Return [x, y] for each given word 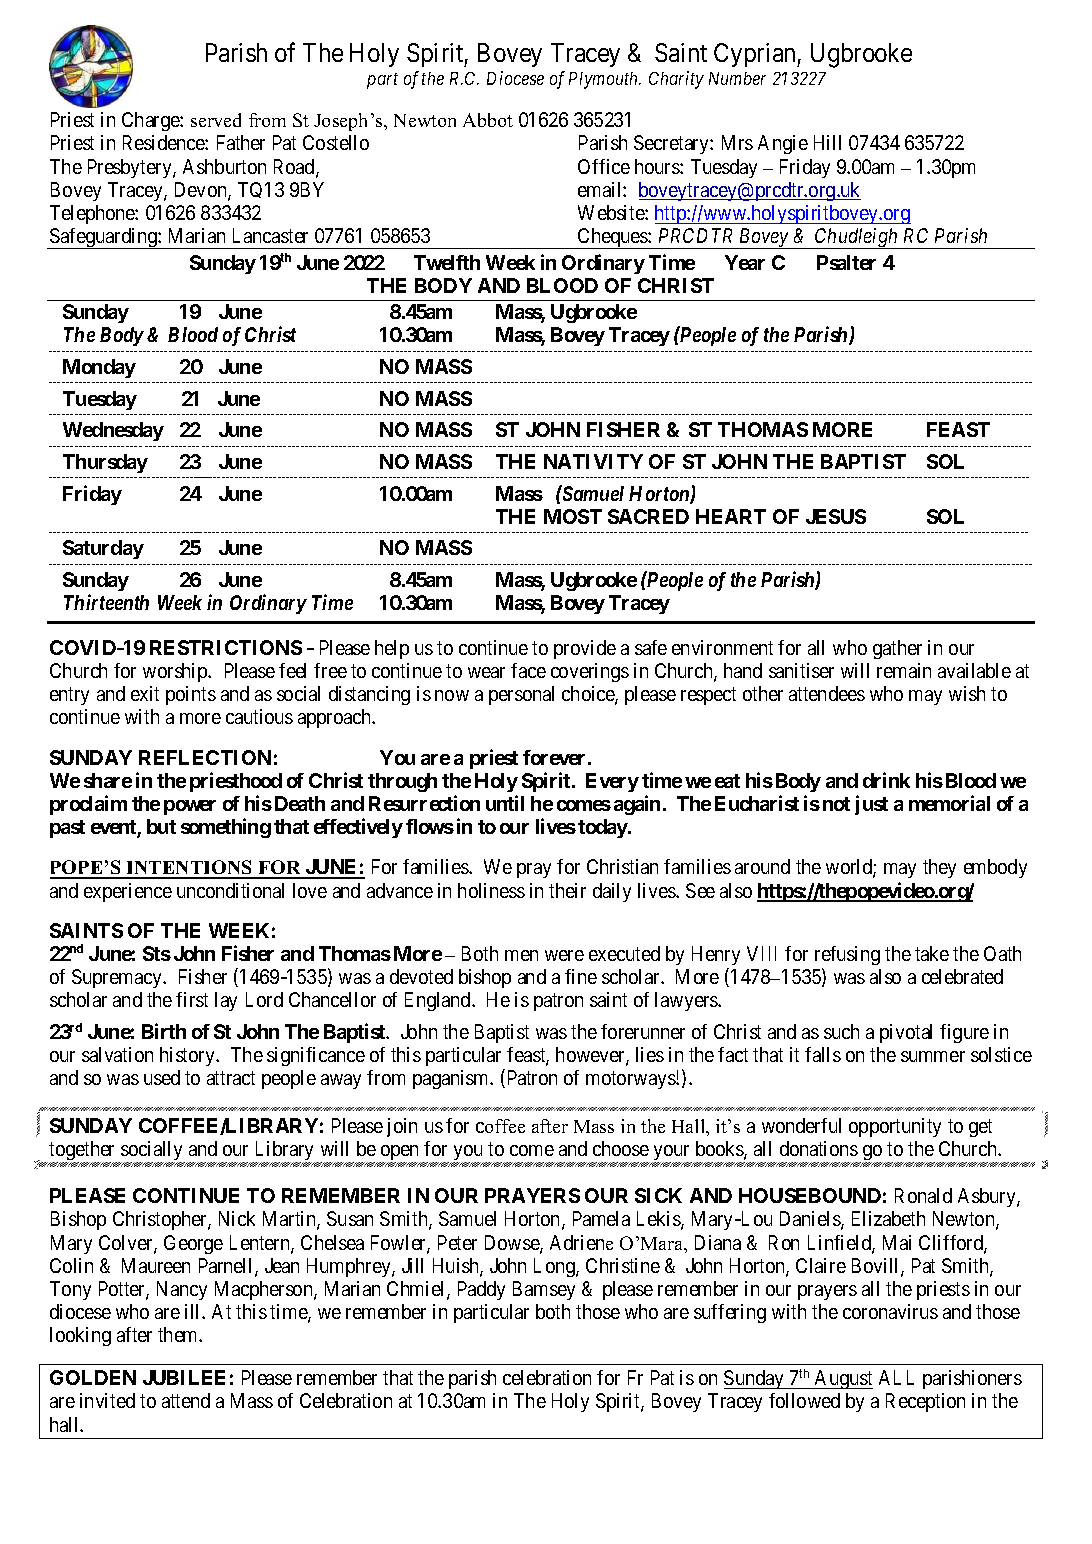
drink [886, 780]
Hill [827, 142]
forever [554, 757]
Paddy [481, 1290]
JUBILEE [184, 1377]
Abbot [488, 120]
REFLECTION [205, 757]
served [216, 120]
